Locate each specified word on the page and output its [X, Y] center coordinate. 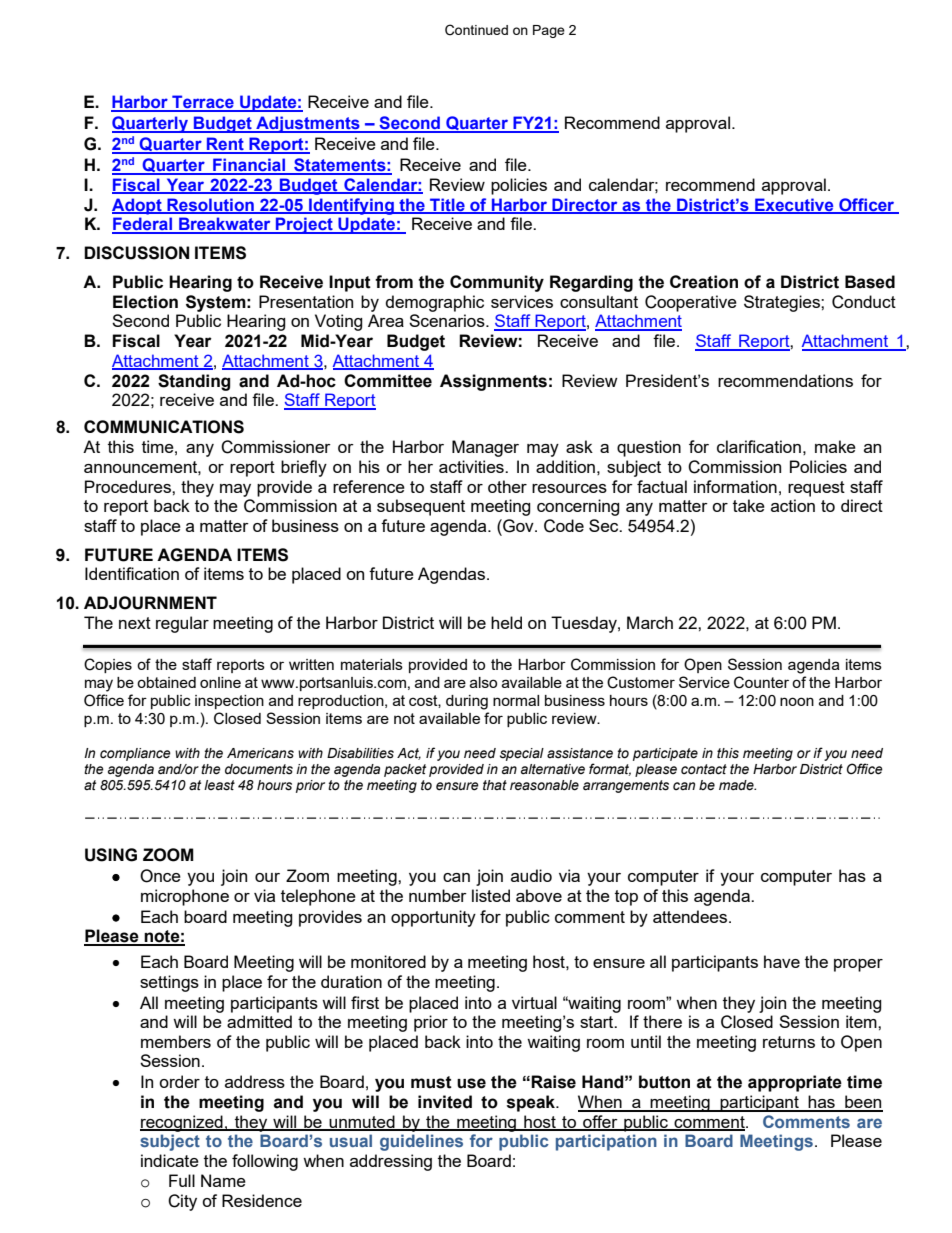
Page [549, 31]
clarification [759, 446]
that [495, 785]
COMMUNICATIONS [164, 427]
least [219, 785]
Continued [476, 30]
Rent [225, 145]
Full [182, 1180]
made [737, 785]
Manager [485, 448]
